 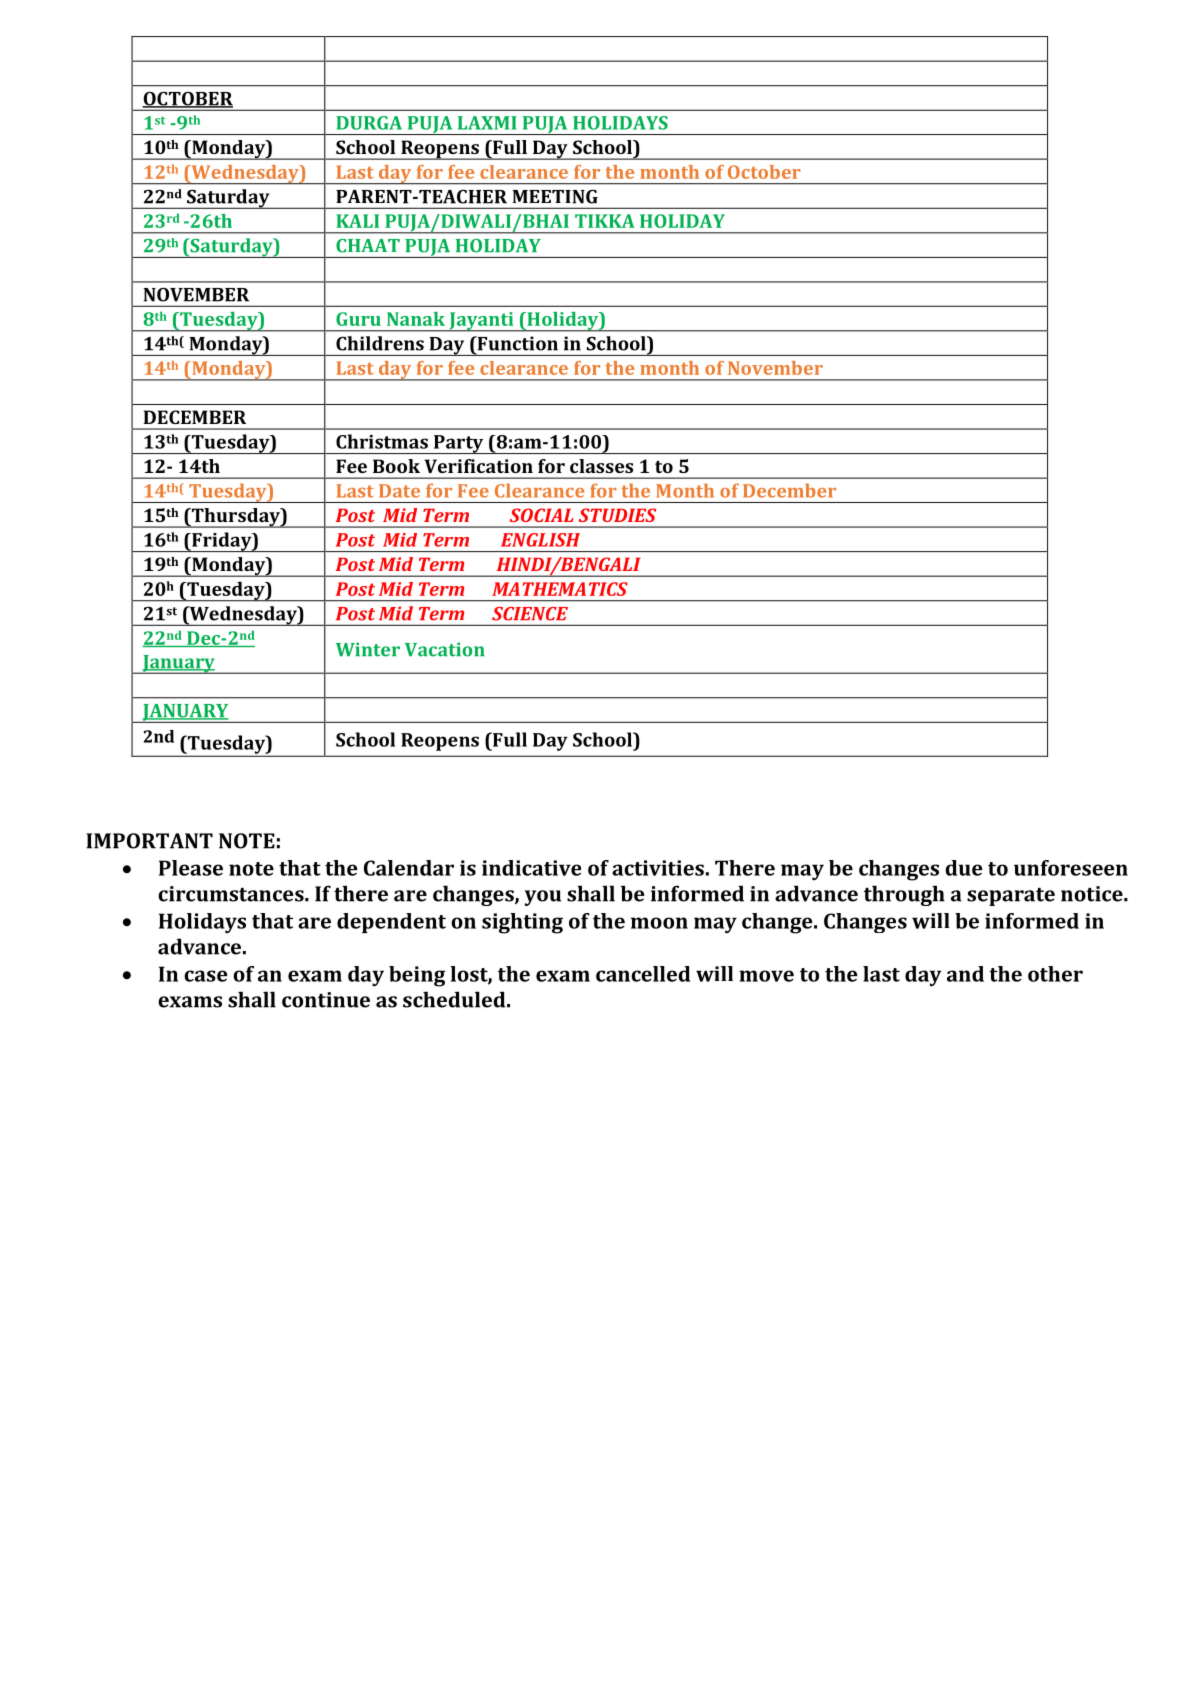 What do you see at coordinates (530, 614) in the document?
I see `SCIENCE` at bounding box center [530, 614].
